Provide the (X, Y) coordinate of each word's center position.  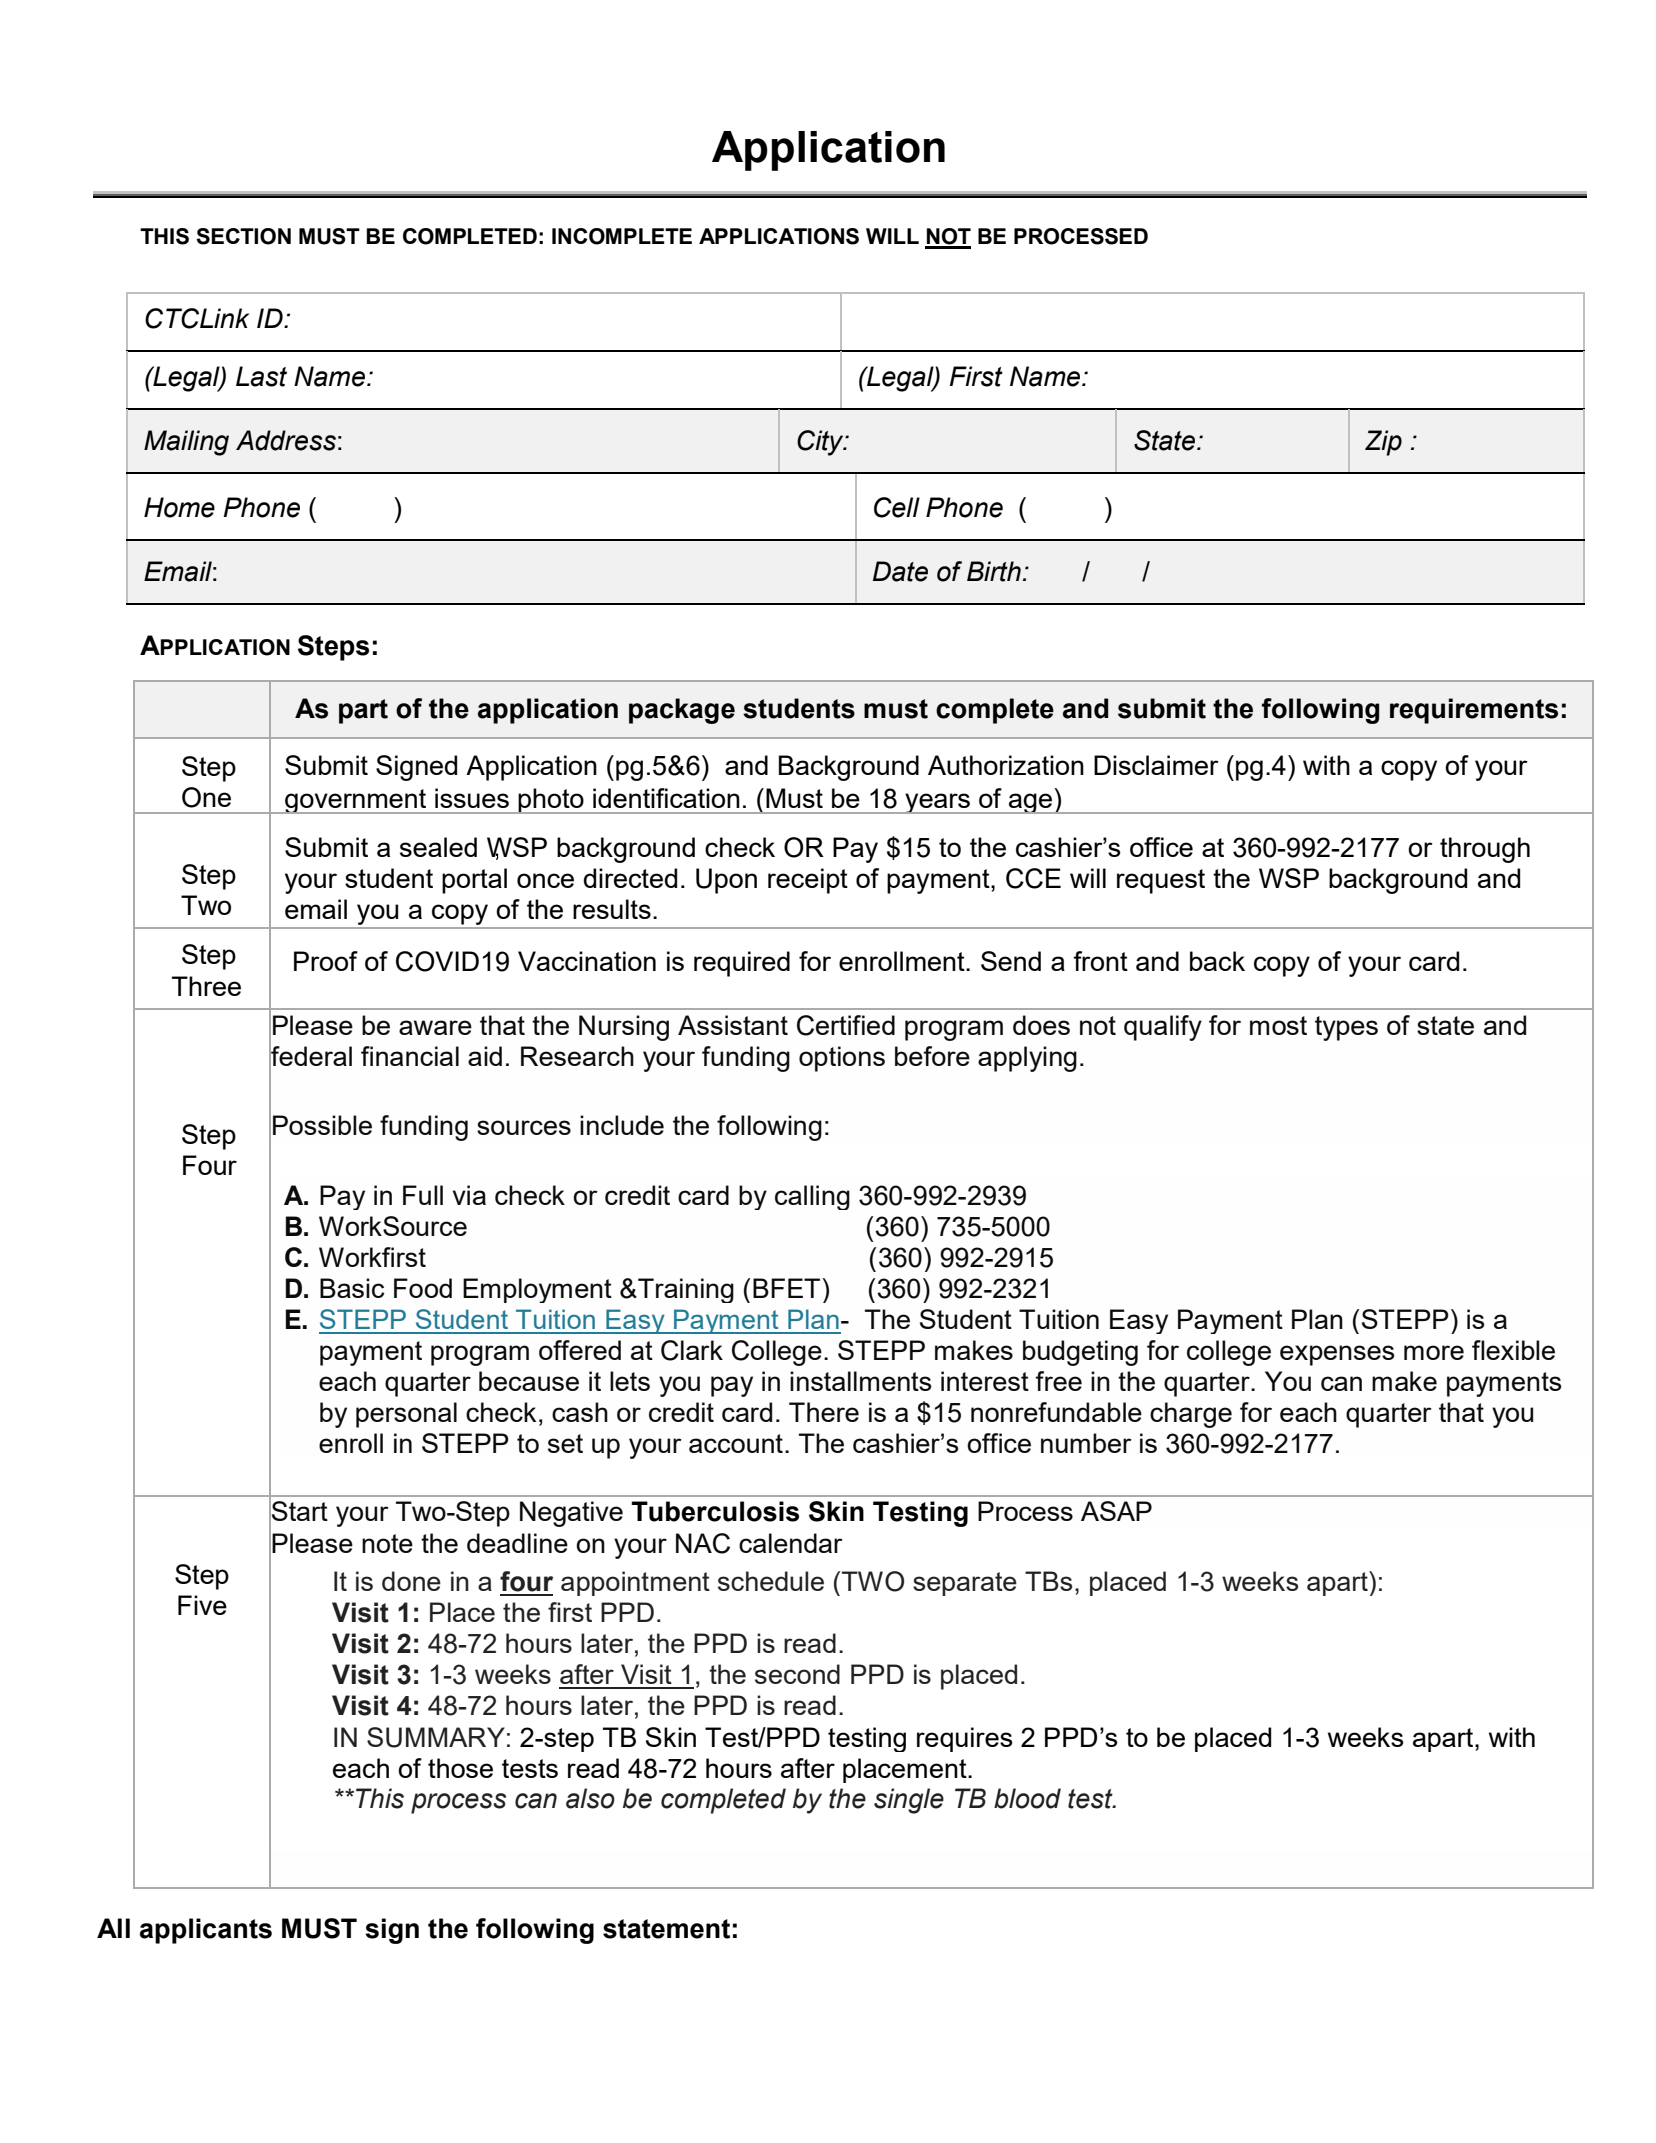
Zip (1383, 443)
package (682, 711)
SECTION (243, 236)
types (1346, 1028)
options (842, 1059)
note (387, 1543)
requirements (1474, 711)
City (821, 443)
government (356, 801)
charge (1191, 1415)
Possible (322, 1125)
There (824, 1412)
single (909, 1801)
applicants (206, 1931)
